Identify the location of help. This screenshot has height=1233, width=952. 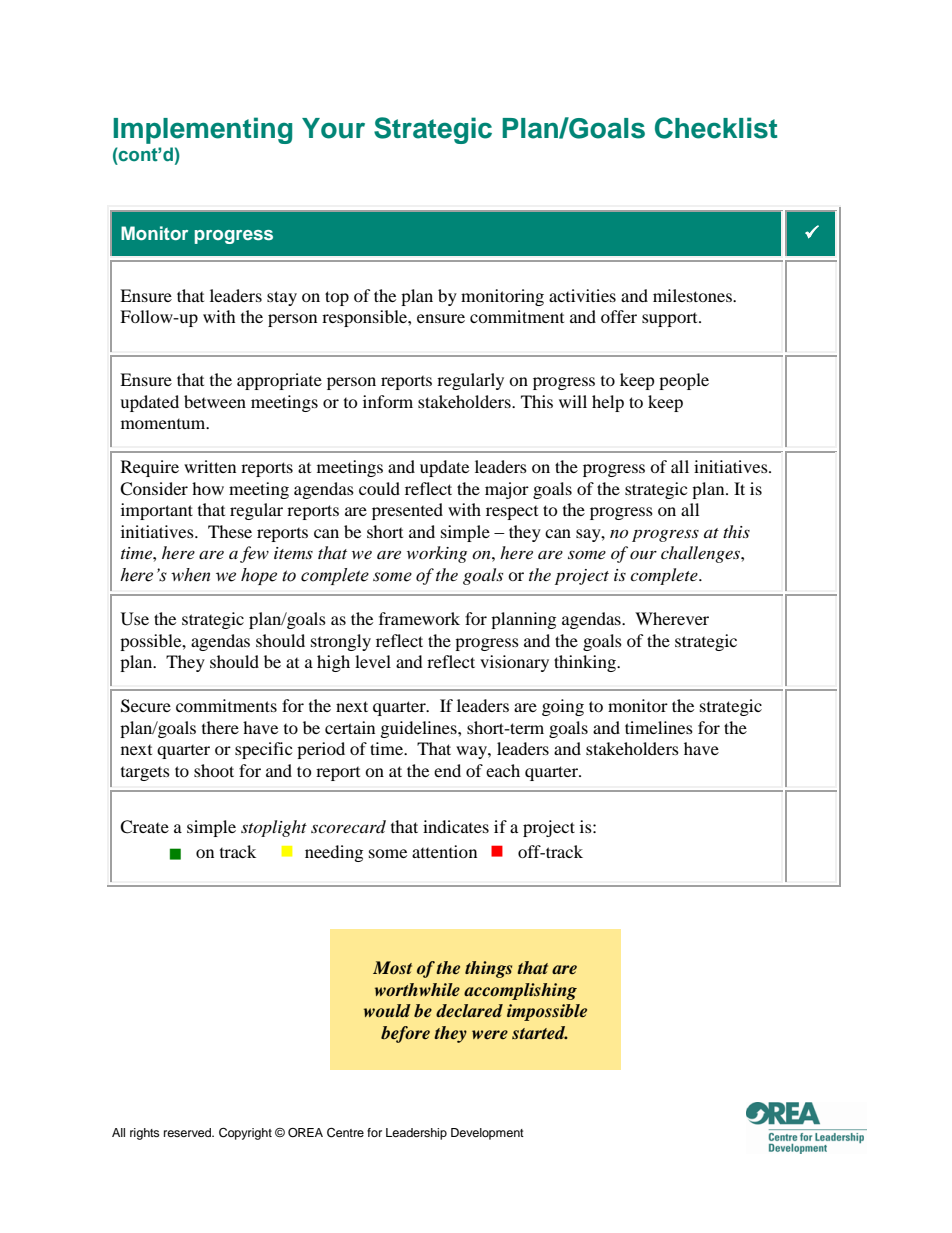
(608, 403).
